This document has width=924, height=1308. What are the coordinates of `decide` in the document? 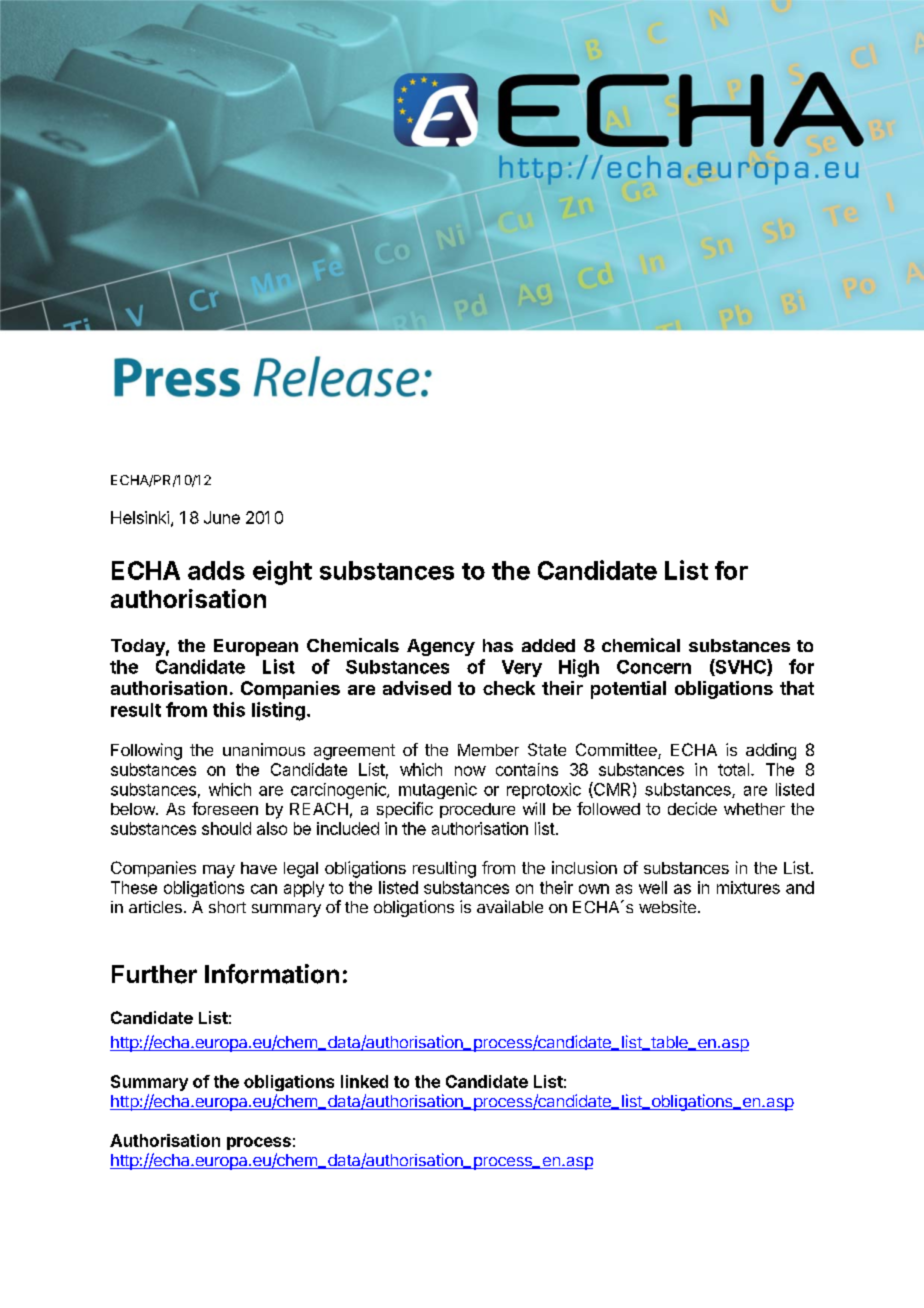 It's located at (692, 808).
